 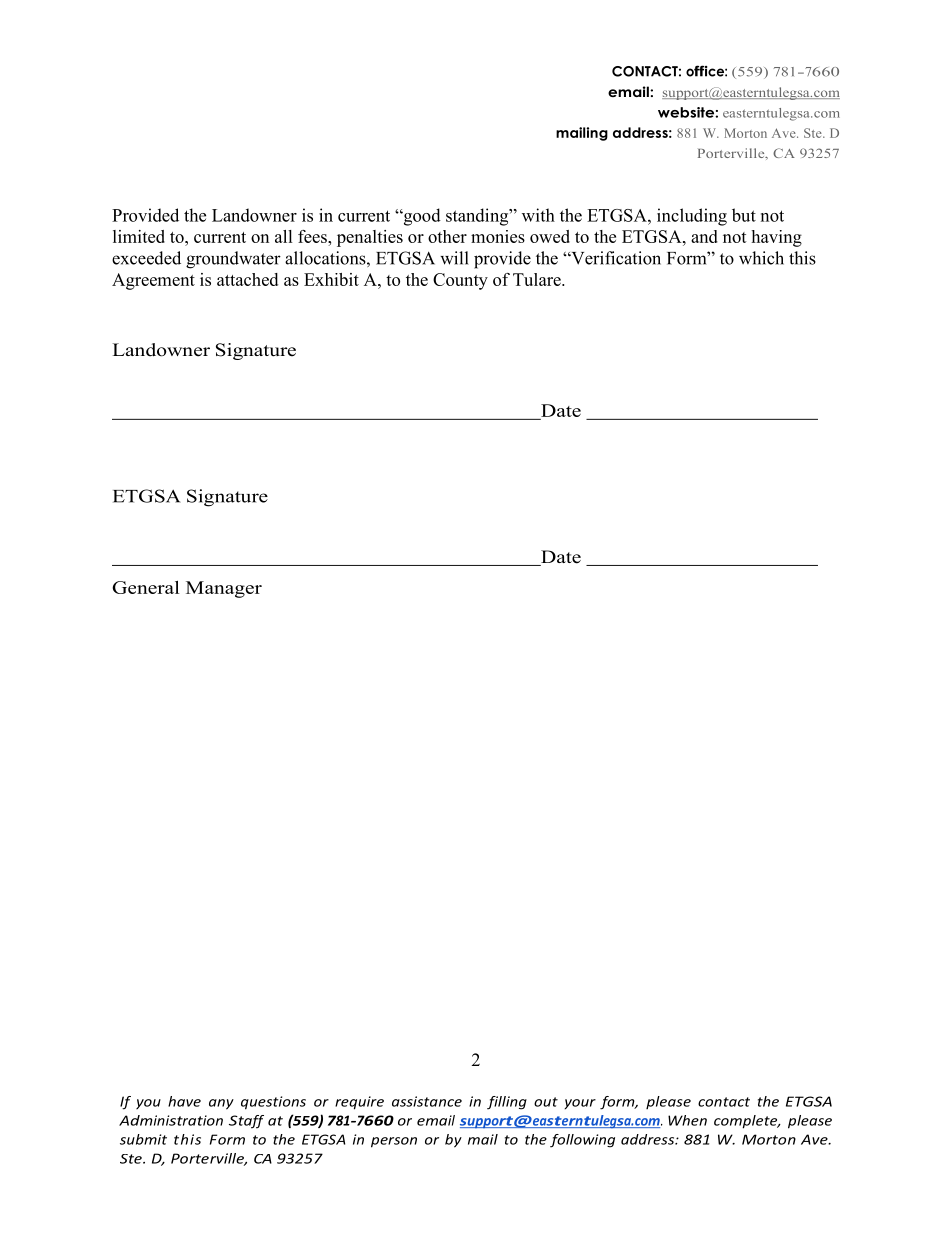 What do you see at coordinates (184, 1101) in the image?
I see `have` at bounding box center [184, 1101].
